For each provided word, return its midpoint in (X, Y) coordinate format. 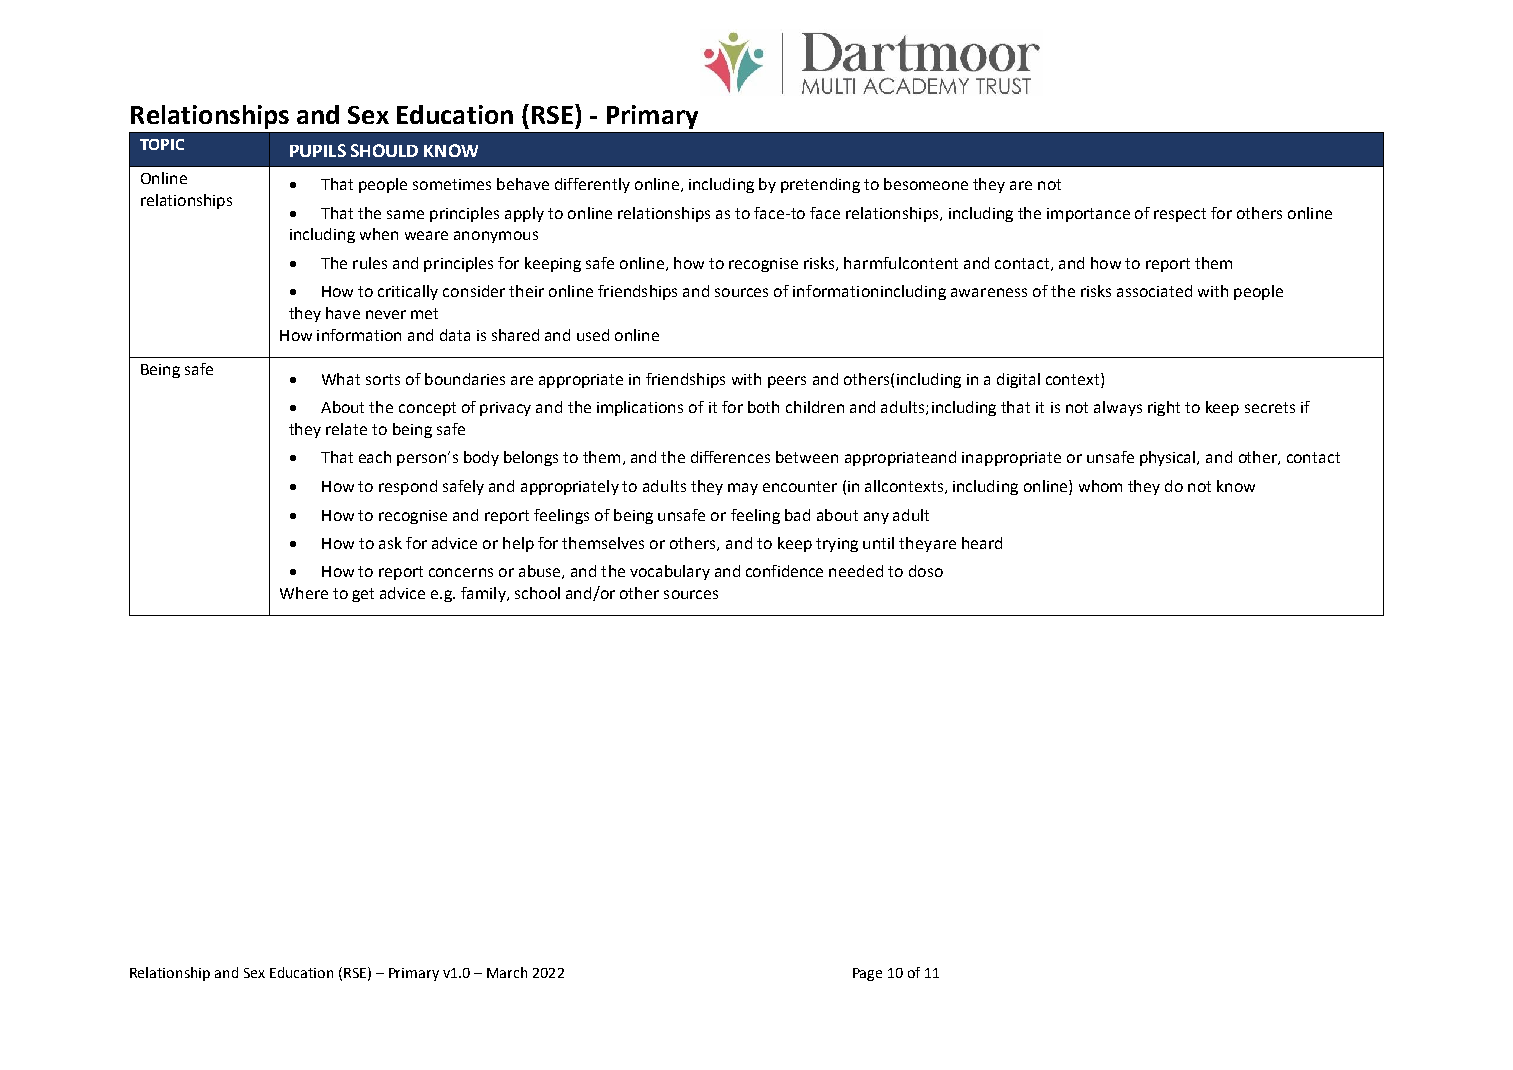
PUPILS (318, 150)
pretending (820, 185)
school (537, 593)
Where (304, 593)
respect (1180, 215)
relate (346, 429)
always (1118, 408)
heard (982, 543)
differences (730, 457)
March (507, 972)
